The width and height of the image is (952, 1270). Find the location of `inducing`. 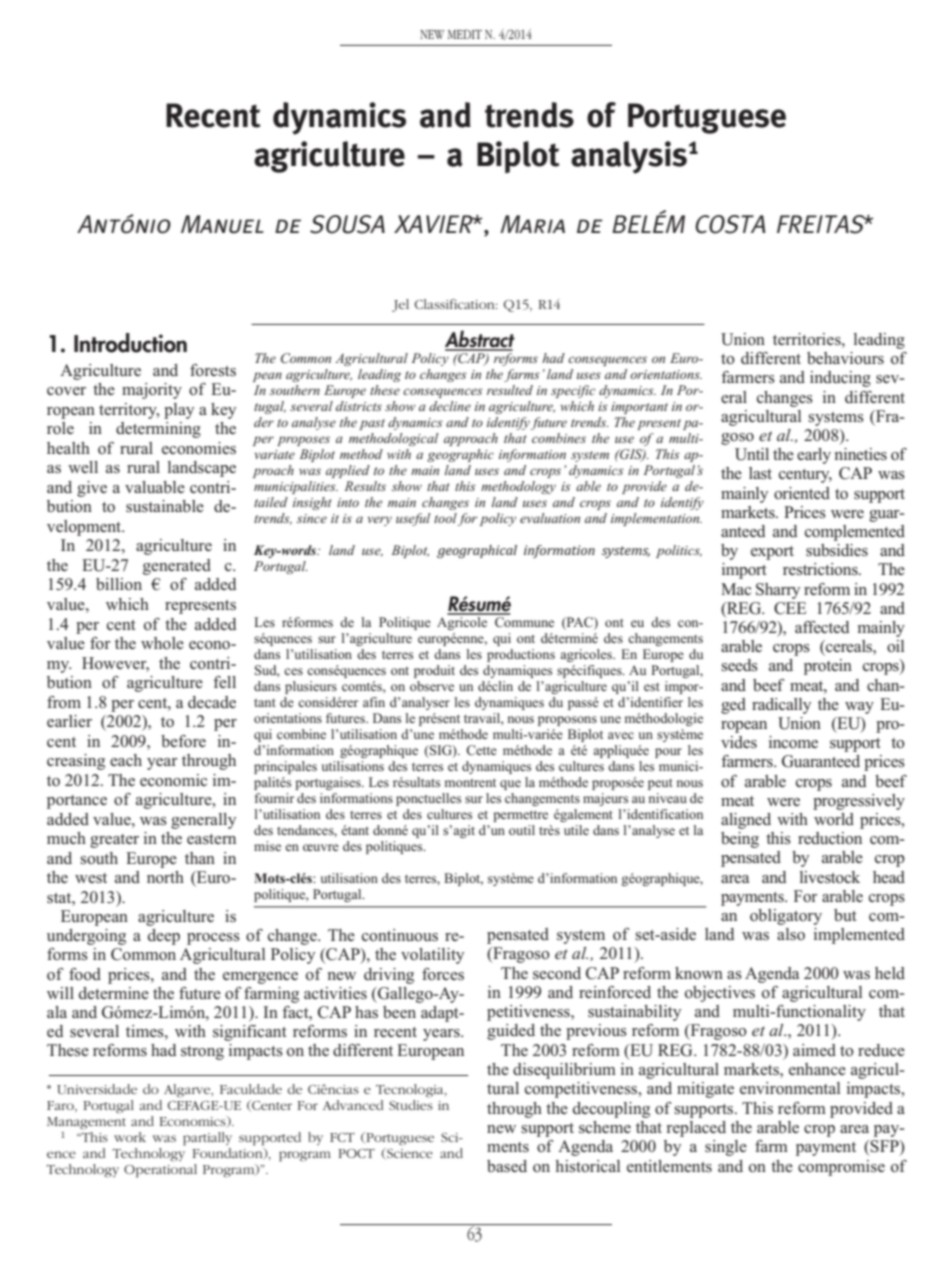

inducing is located at coordinates (840, 379).
